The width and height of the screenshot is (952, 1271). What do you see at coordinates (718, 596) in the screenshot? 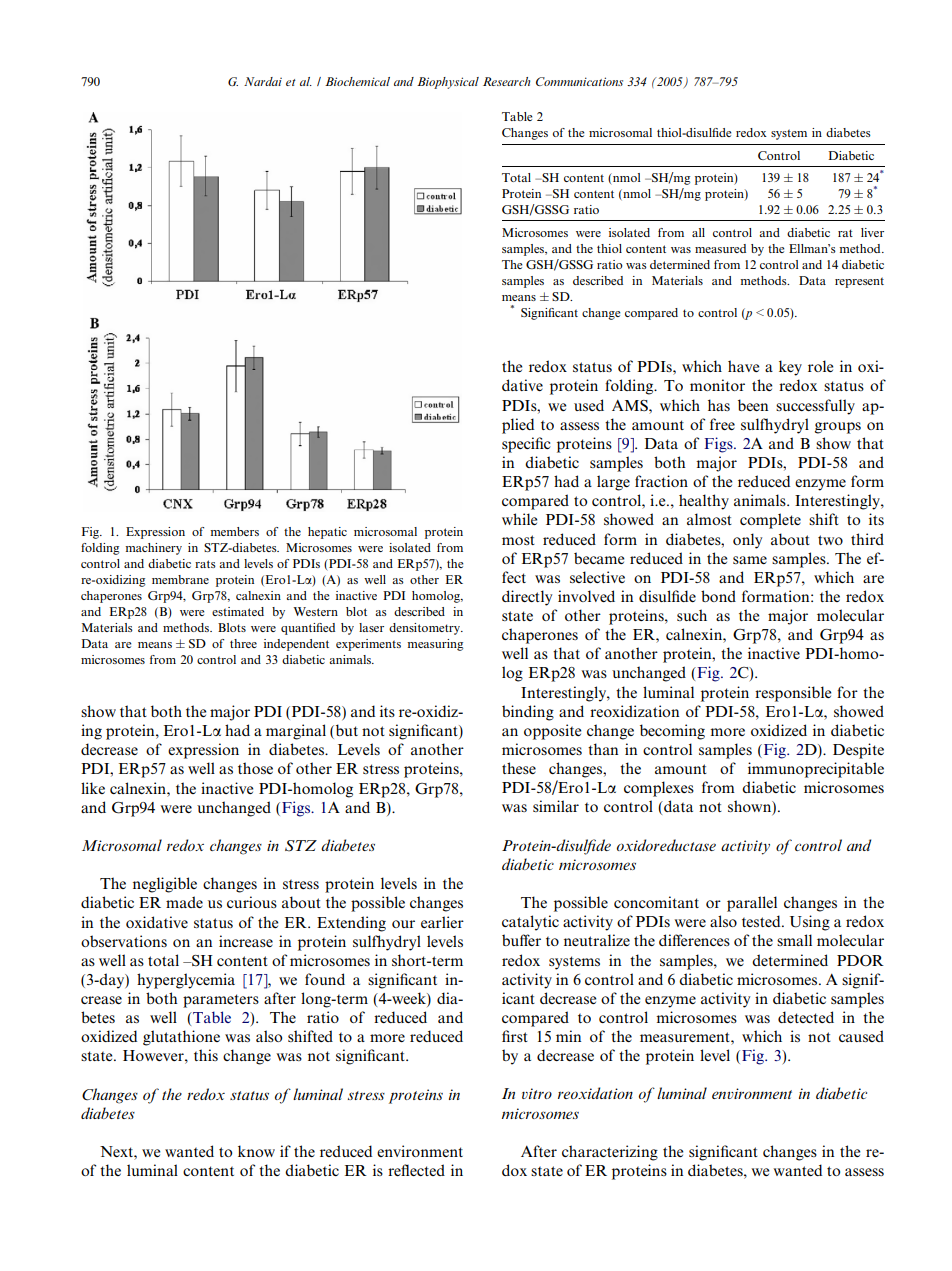
I see `bond` at bounding box center [718, 596].
